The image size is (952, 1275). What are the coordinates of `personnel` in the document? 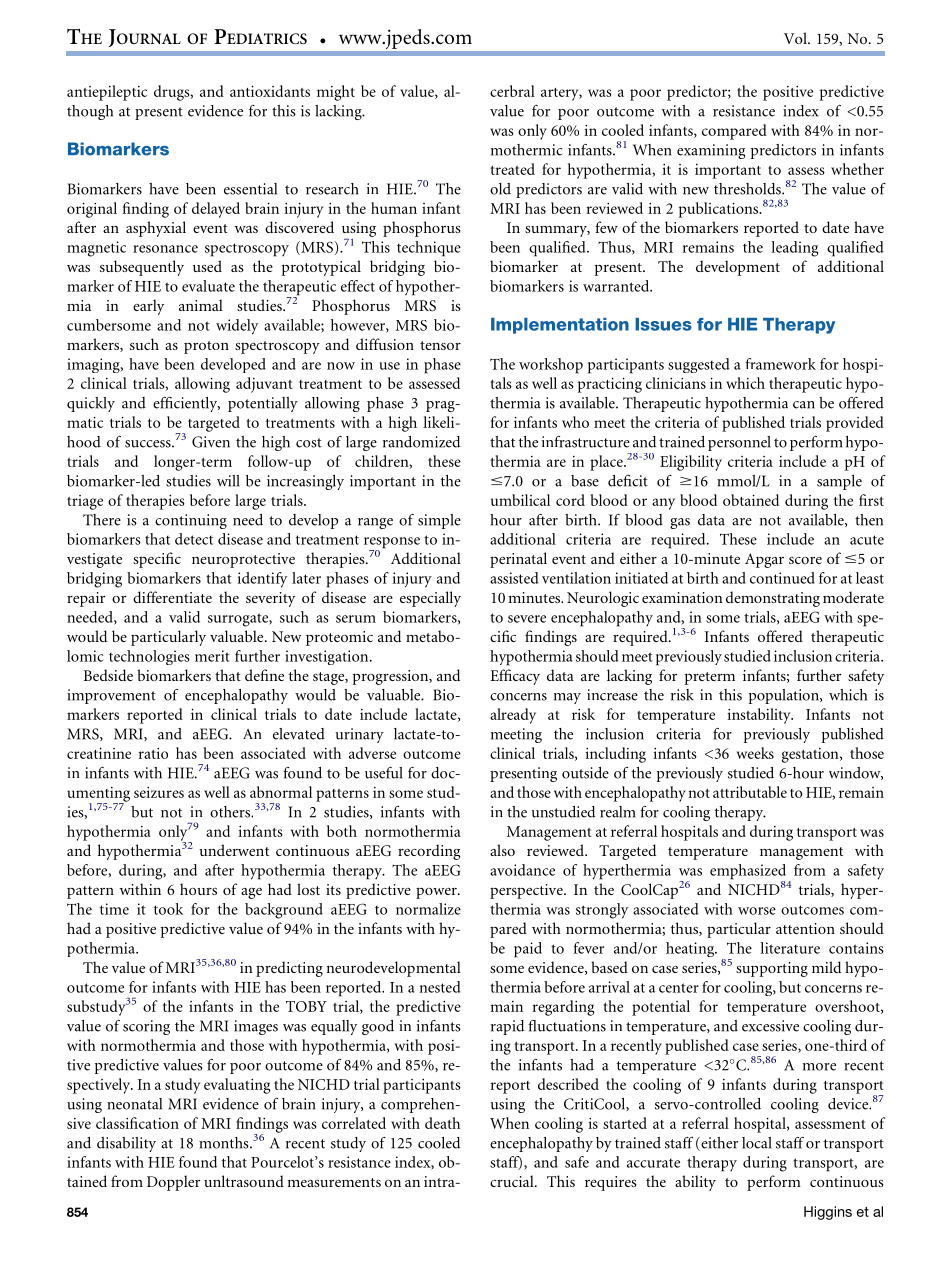 It's located at (739, 443).
